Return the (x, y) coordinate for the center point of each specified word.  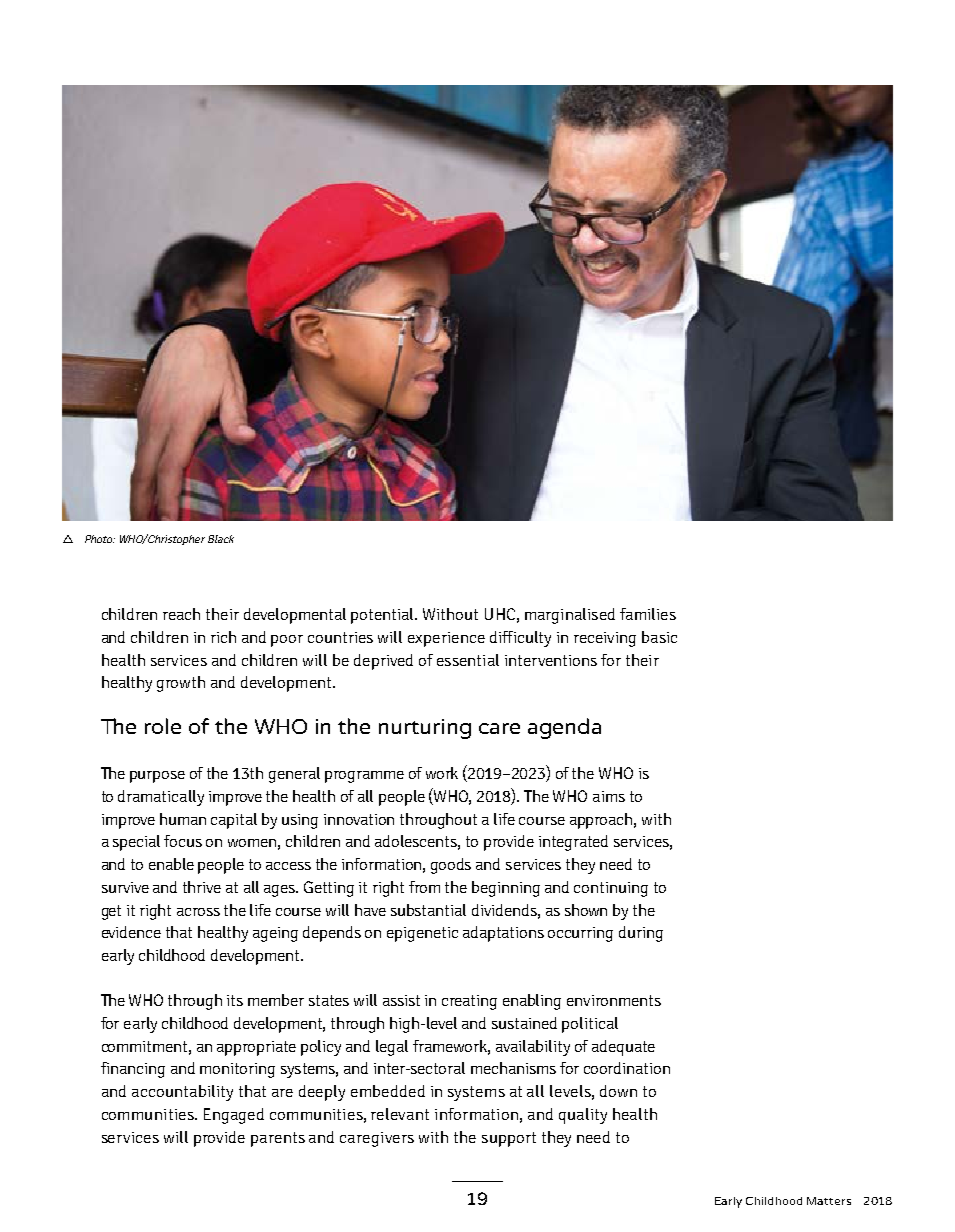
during (641, 934)
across (198, 912)
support (509, 1139)
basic (659, 637)
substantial (428, 910)
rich (223, 637)
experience (446, 639)
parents (278, 1139)
